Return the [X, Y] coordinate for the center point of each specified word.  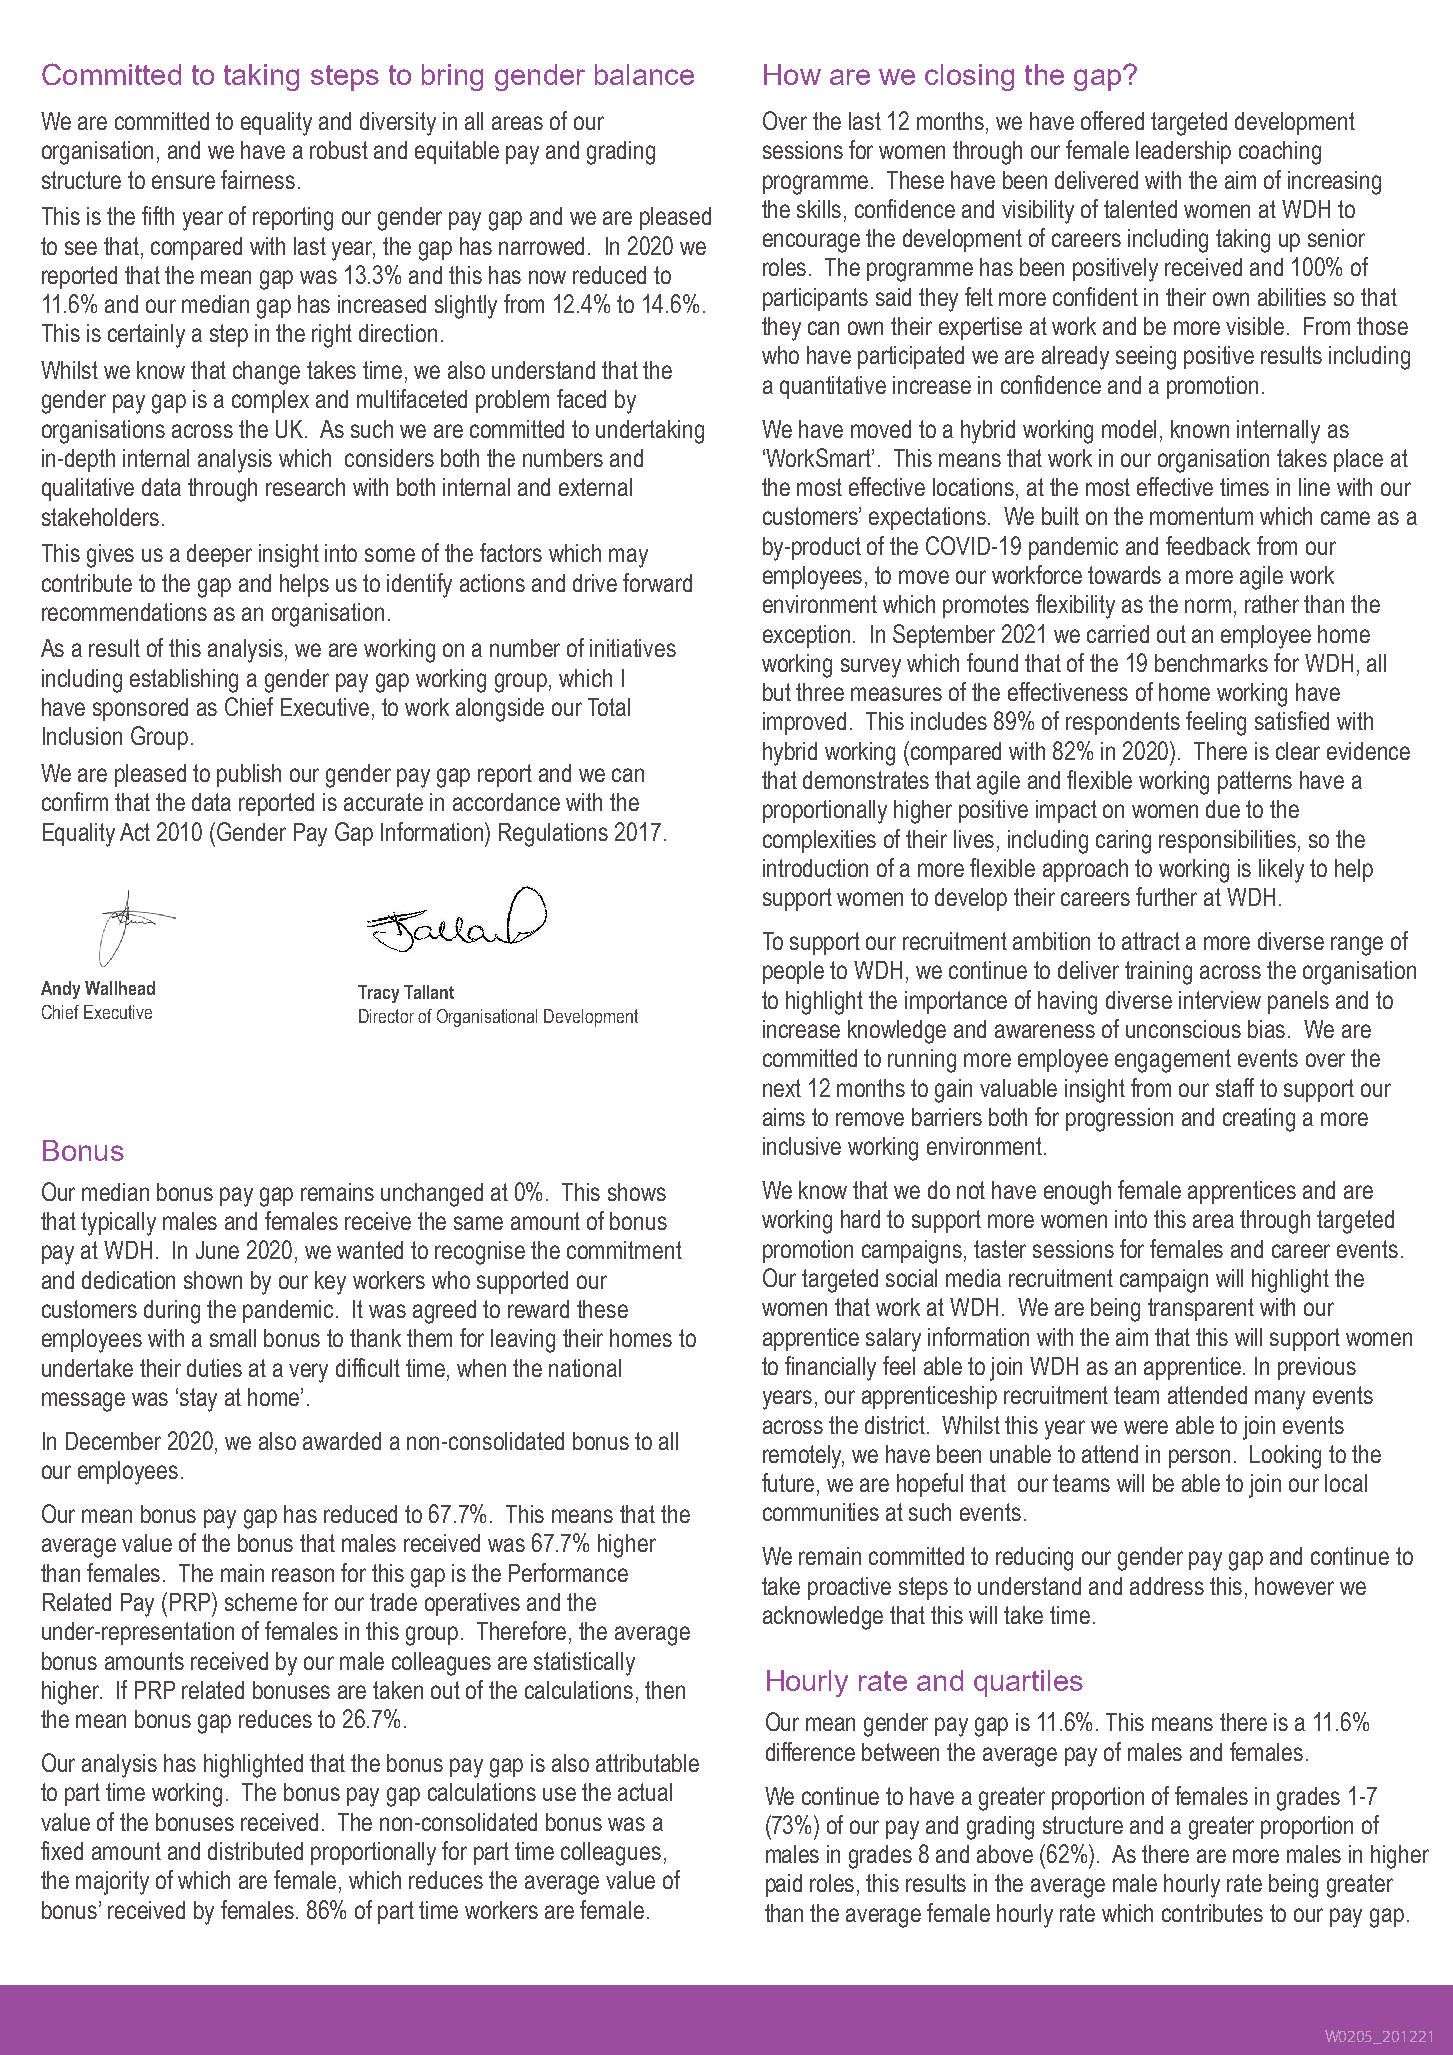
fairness [258, 179]
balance [644, 74]
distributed [255, 1851]
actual [645, 1792]
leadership [1183, 152]
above [1005, 1854]
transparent [1201, 1309]
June [217, 1250]
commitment [624, 1250]
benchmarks [1211, 663]
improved [804, 723]
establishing [184, 681]
